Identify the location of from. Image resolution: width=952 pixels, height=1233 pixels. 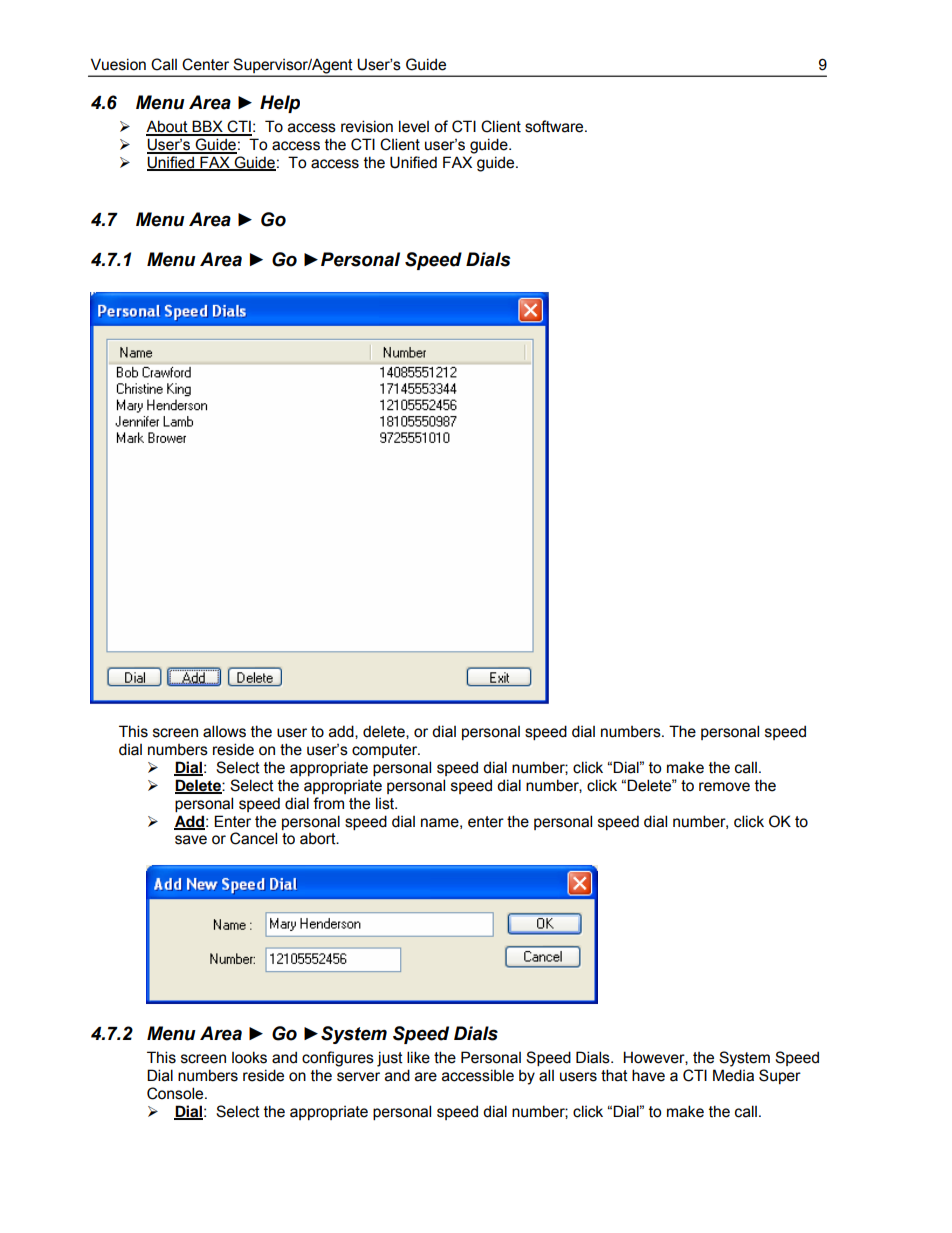
(328, 803).
